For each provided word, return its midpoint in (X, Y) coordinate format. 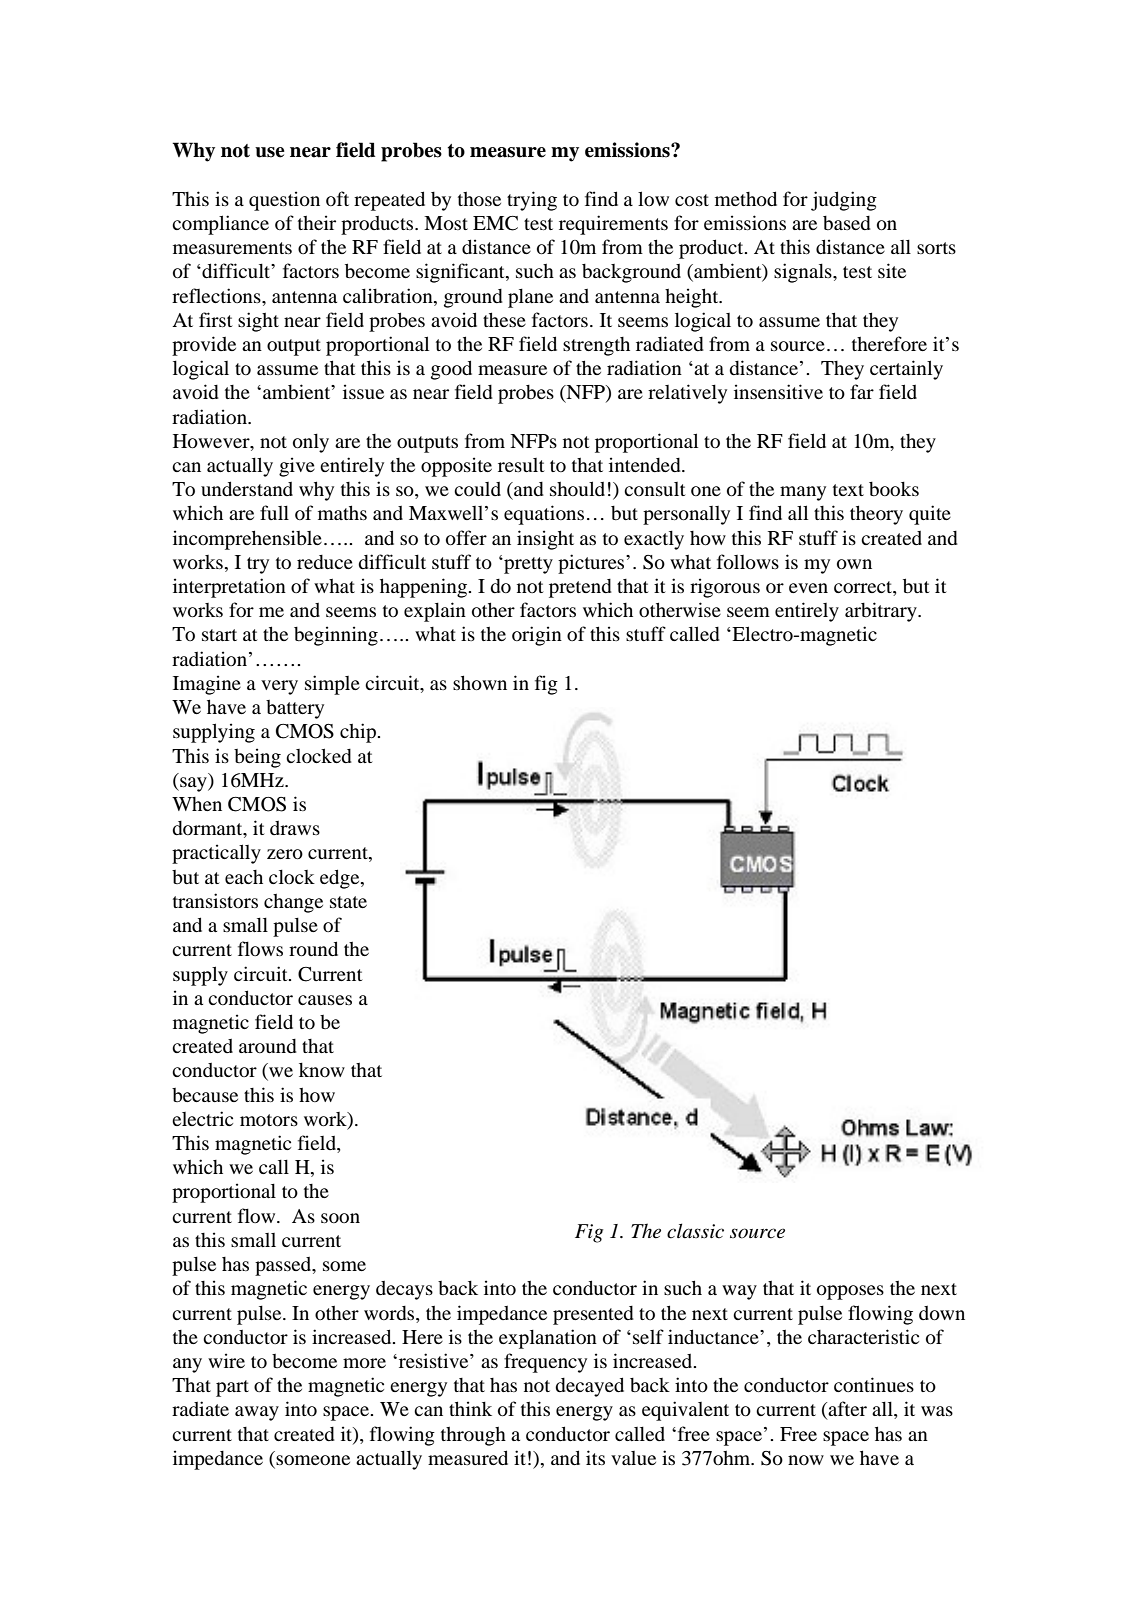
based (847, 223)
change (293, 903)
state (348, 902)
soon (340, 1218)
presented (593, 1315)
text (848, 490)
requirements (613, 225)
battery (295, 709)
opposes (850, 1292)
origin (537, 636)
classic (695, 1231)
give (297, 467)
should (577, 488)
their (317, 222)
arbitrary (882, 612)
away (257, 1413)
